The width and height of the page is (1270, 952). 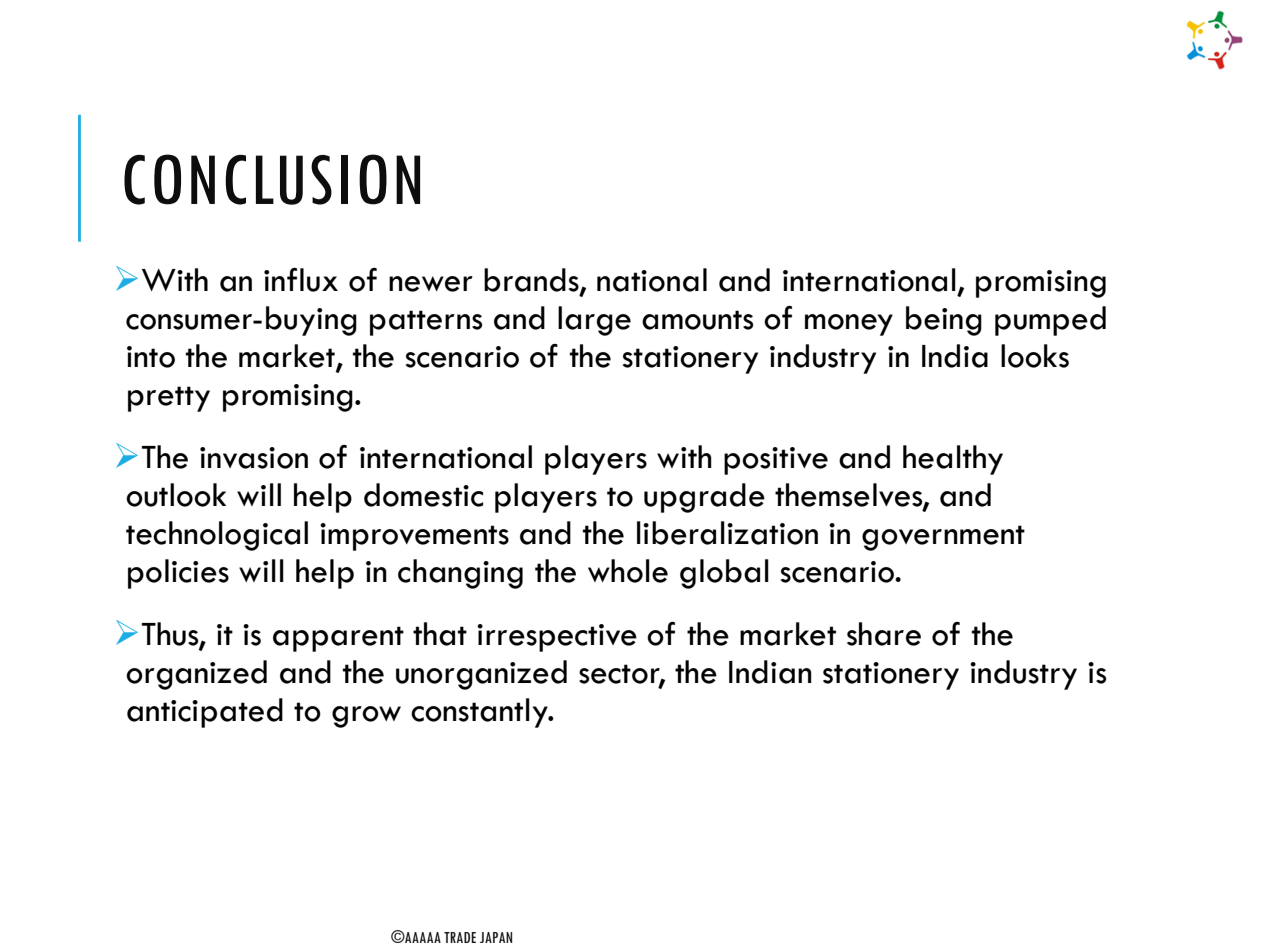 I want to click on TRADE, so click(x=460, y=937).
